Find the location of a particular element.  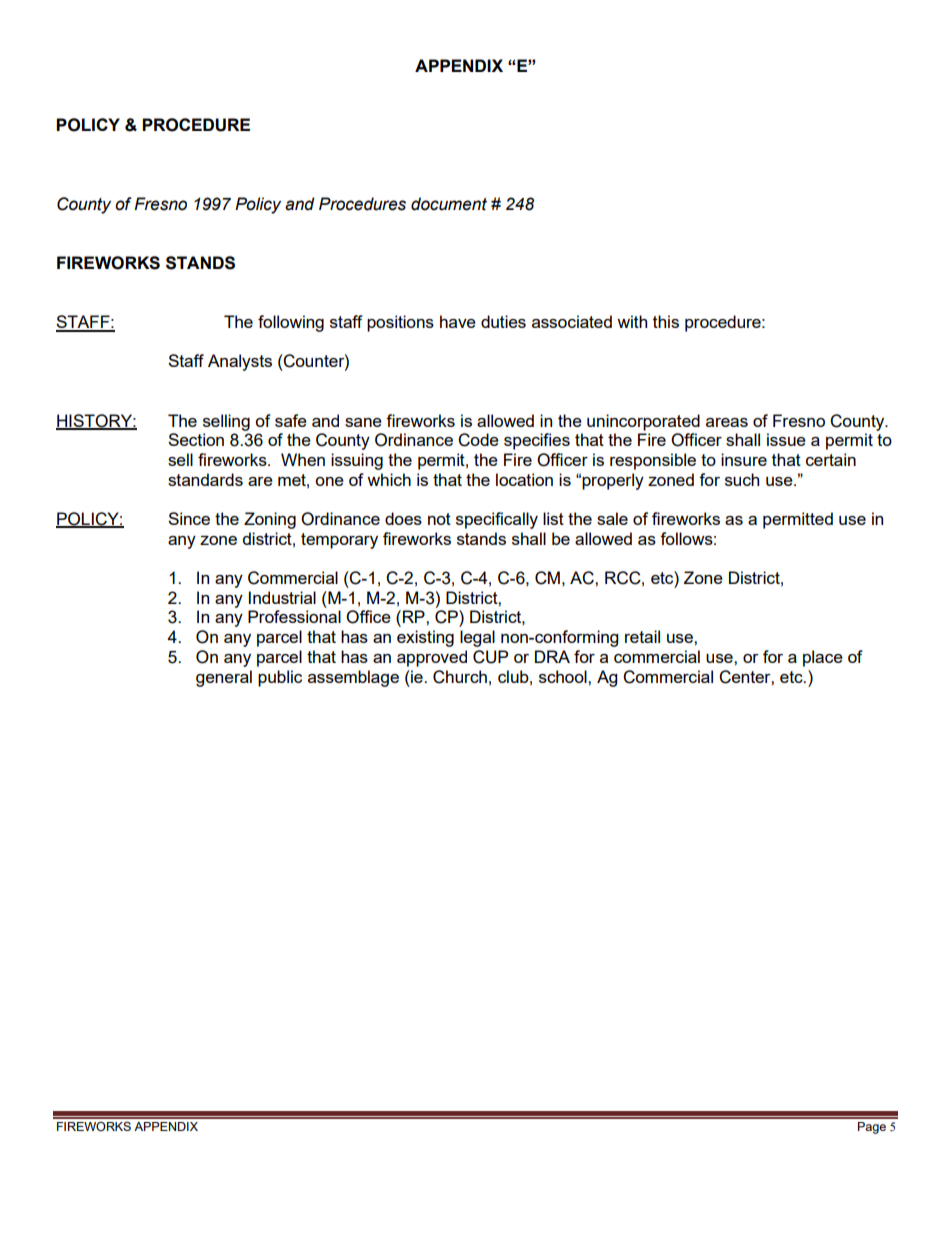

place is located at coordinates (823, 658).
